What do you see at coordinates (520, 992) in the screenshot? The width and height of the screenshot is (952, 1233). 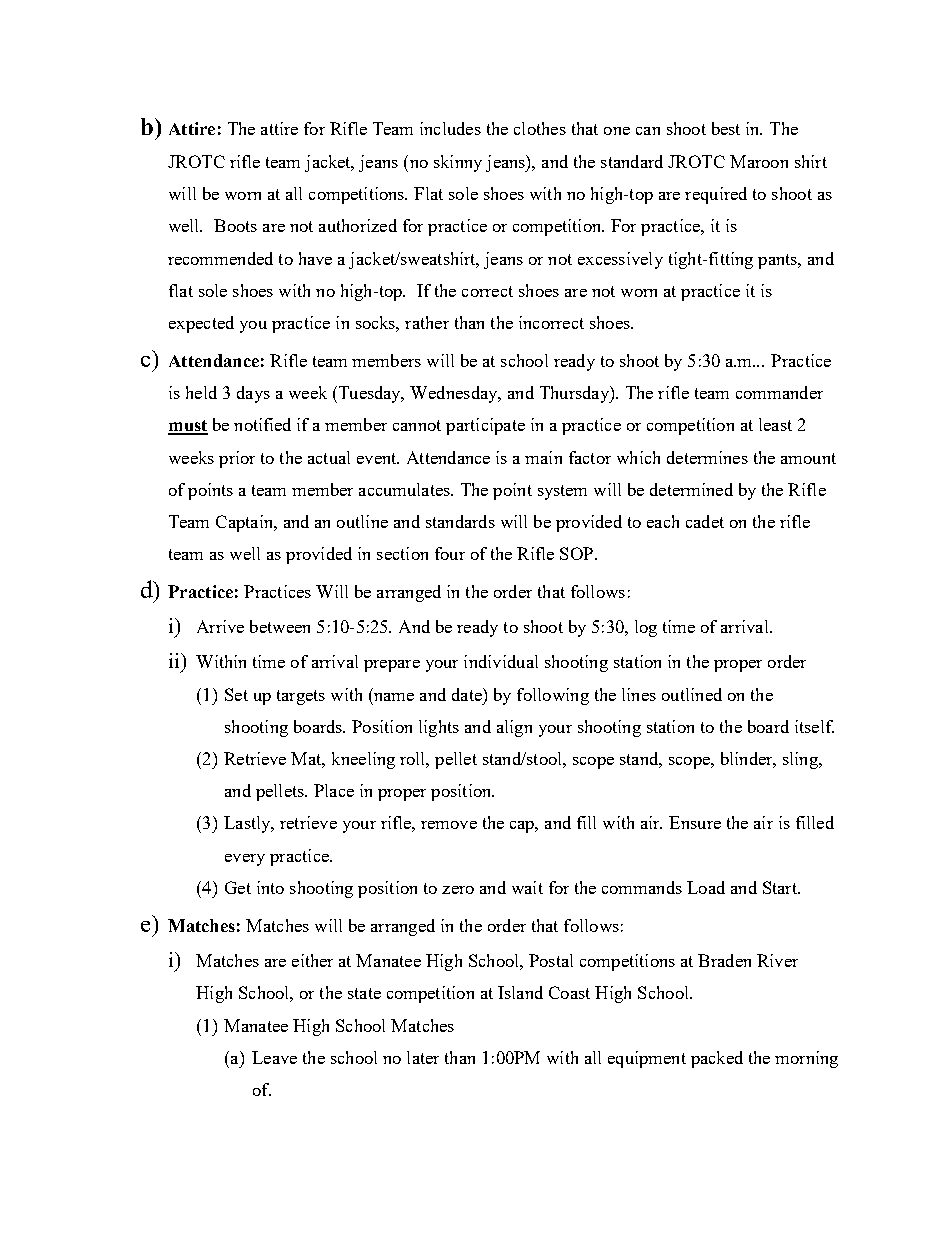 I see `Island` at bounding box center [520, 992].
